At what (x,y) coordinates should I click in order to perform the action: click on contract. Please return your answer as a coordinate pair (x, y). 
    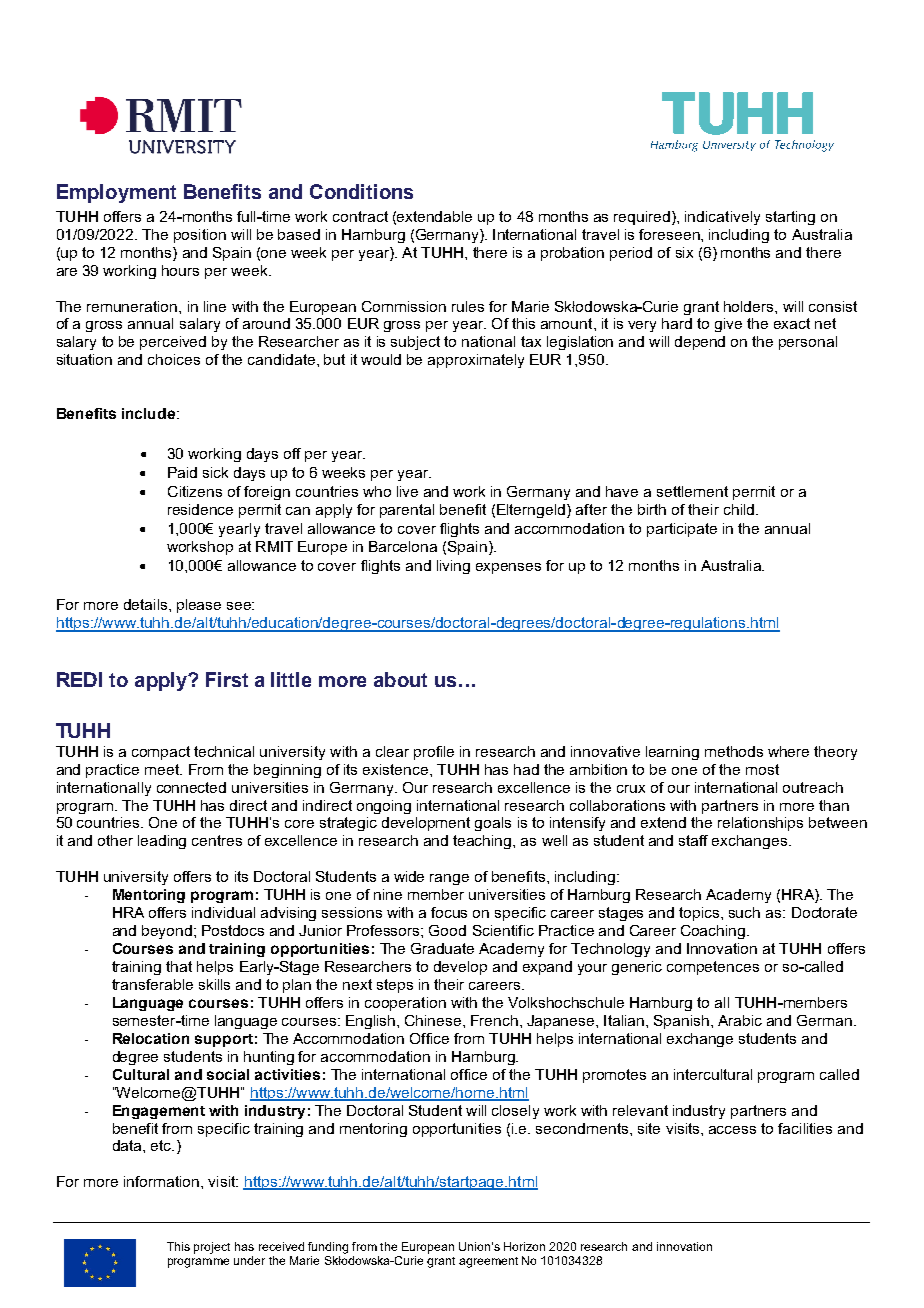
    Looking at the image, I should click on (360, 216).
